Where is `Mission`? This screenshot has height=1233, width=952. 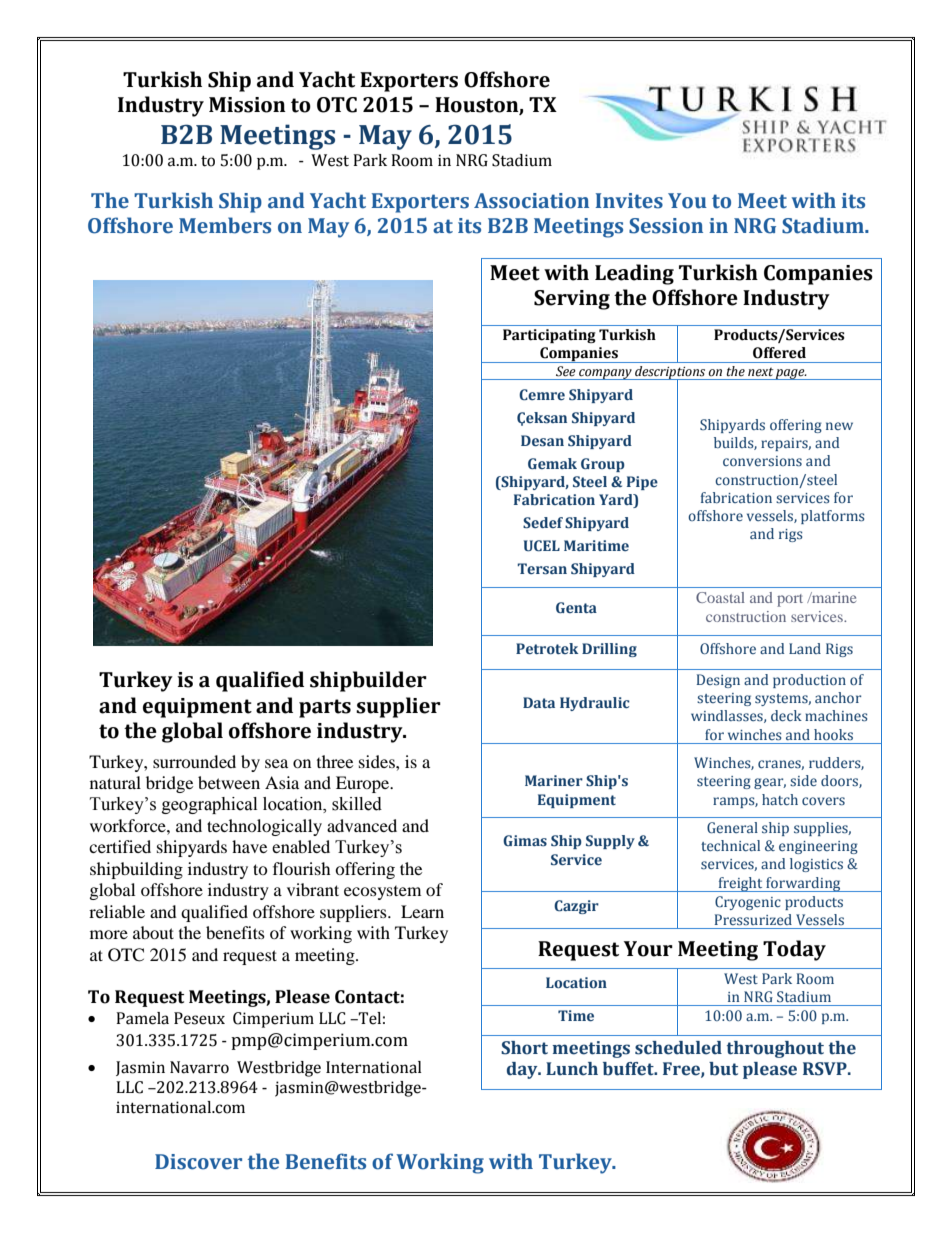 Mission is located at coordinates (247, 105).
